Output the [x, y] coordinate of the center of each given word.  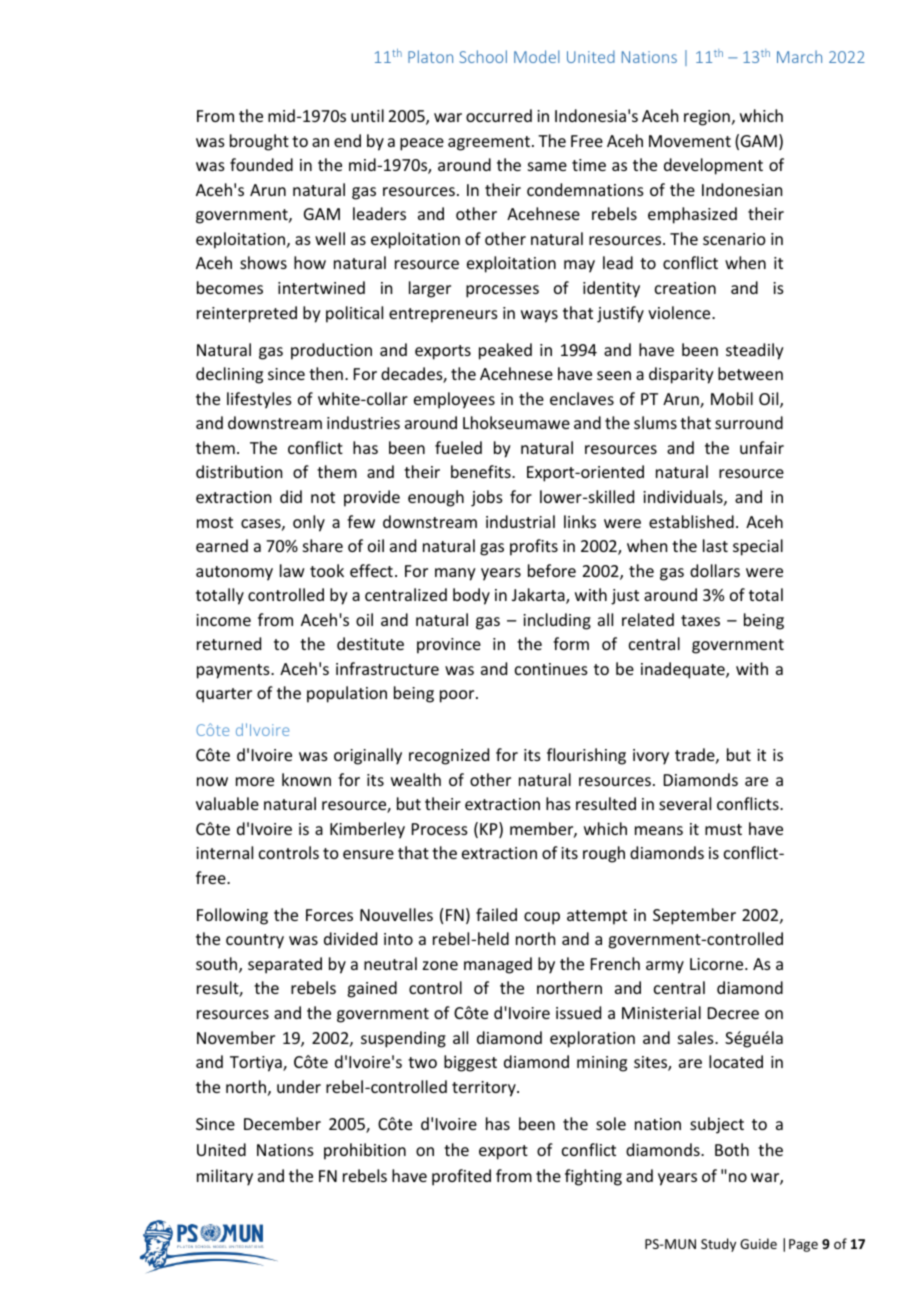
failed [496, 914]
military [225, 1177]
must [723, 829]
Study [718, 1245]
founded [261, 164]
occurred [499, 115]
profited [461, 1177]
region [707, 118]
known [306, 779]
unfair [762, 447]
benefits [482, 471]
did [291, 496]
